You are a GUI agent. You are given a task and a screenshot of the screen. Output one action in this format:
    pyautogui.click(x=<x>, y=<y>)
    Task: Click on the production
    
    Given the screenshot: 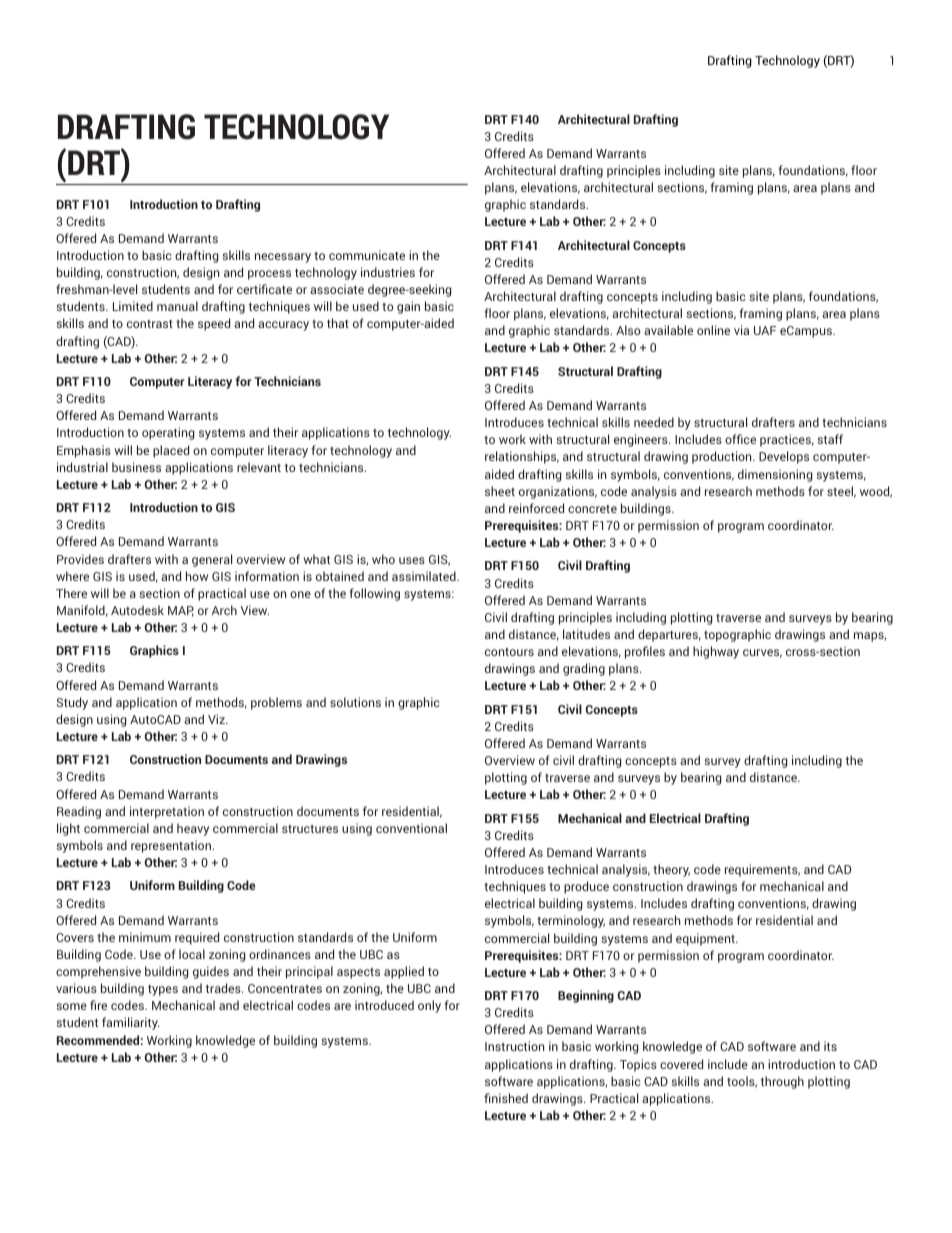 What is the action you would take?
    pyautogui.click(x=723, y=457)
